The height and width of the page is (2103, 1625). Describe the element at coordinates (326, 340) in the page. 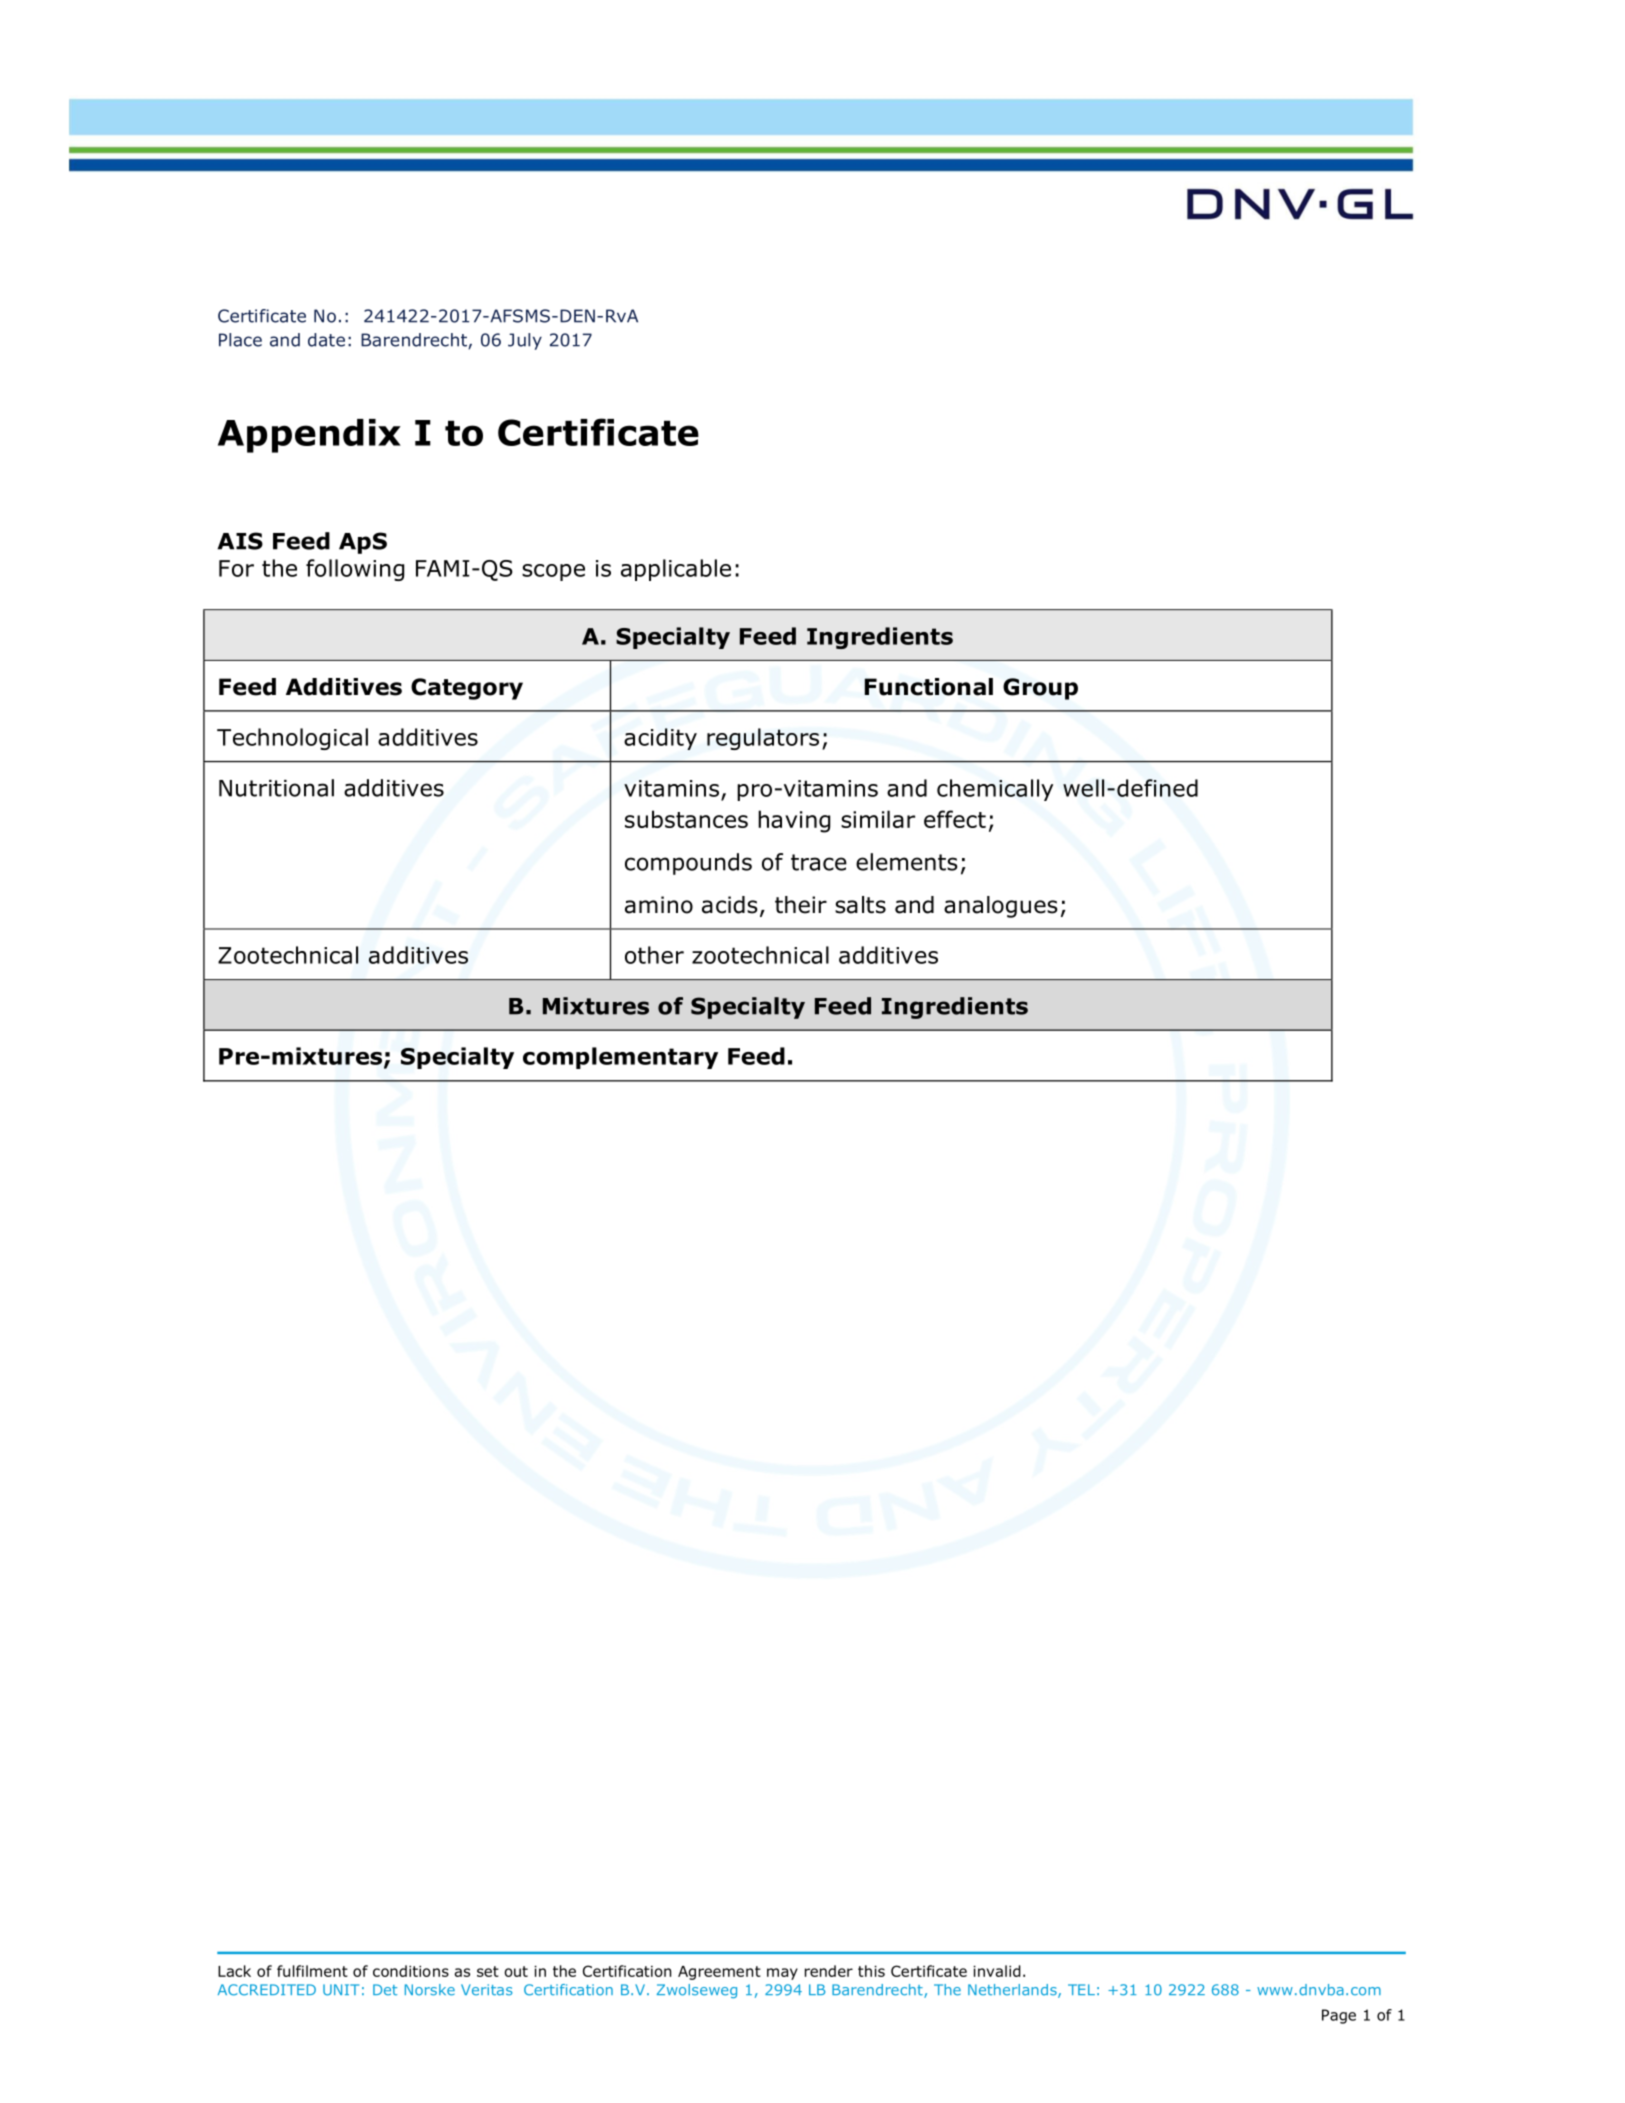

I see `date` at that location.
